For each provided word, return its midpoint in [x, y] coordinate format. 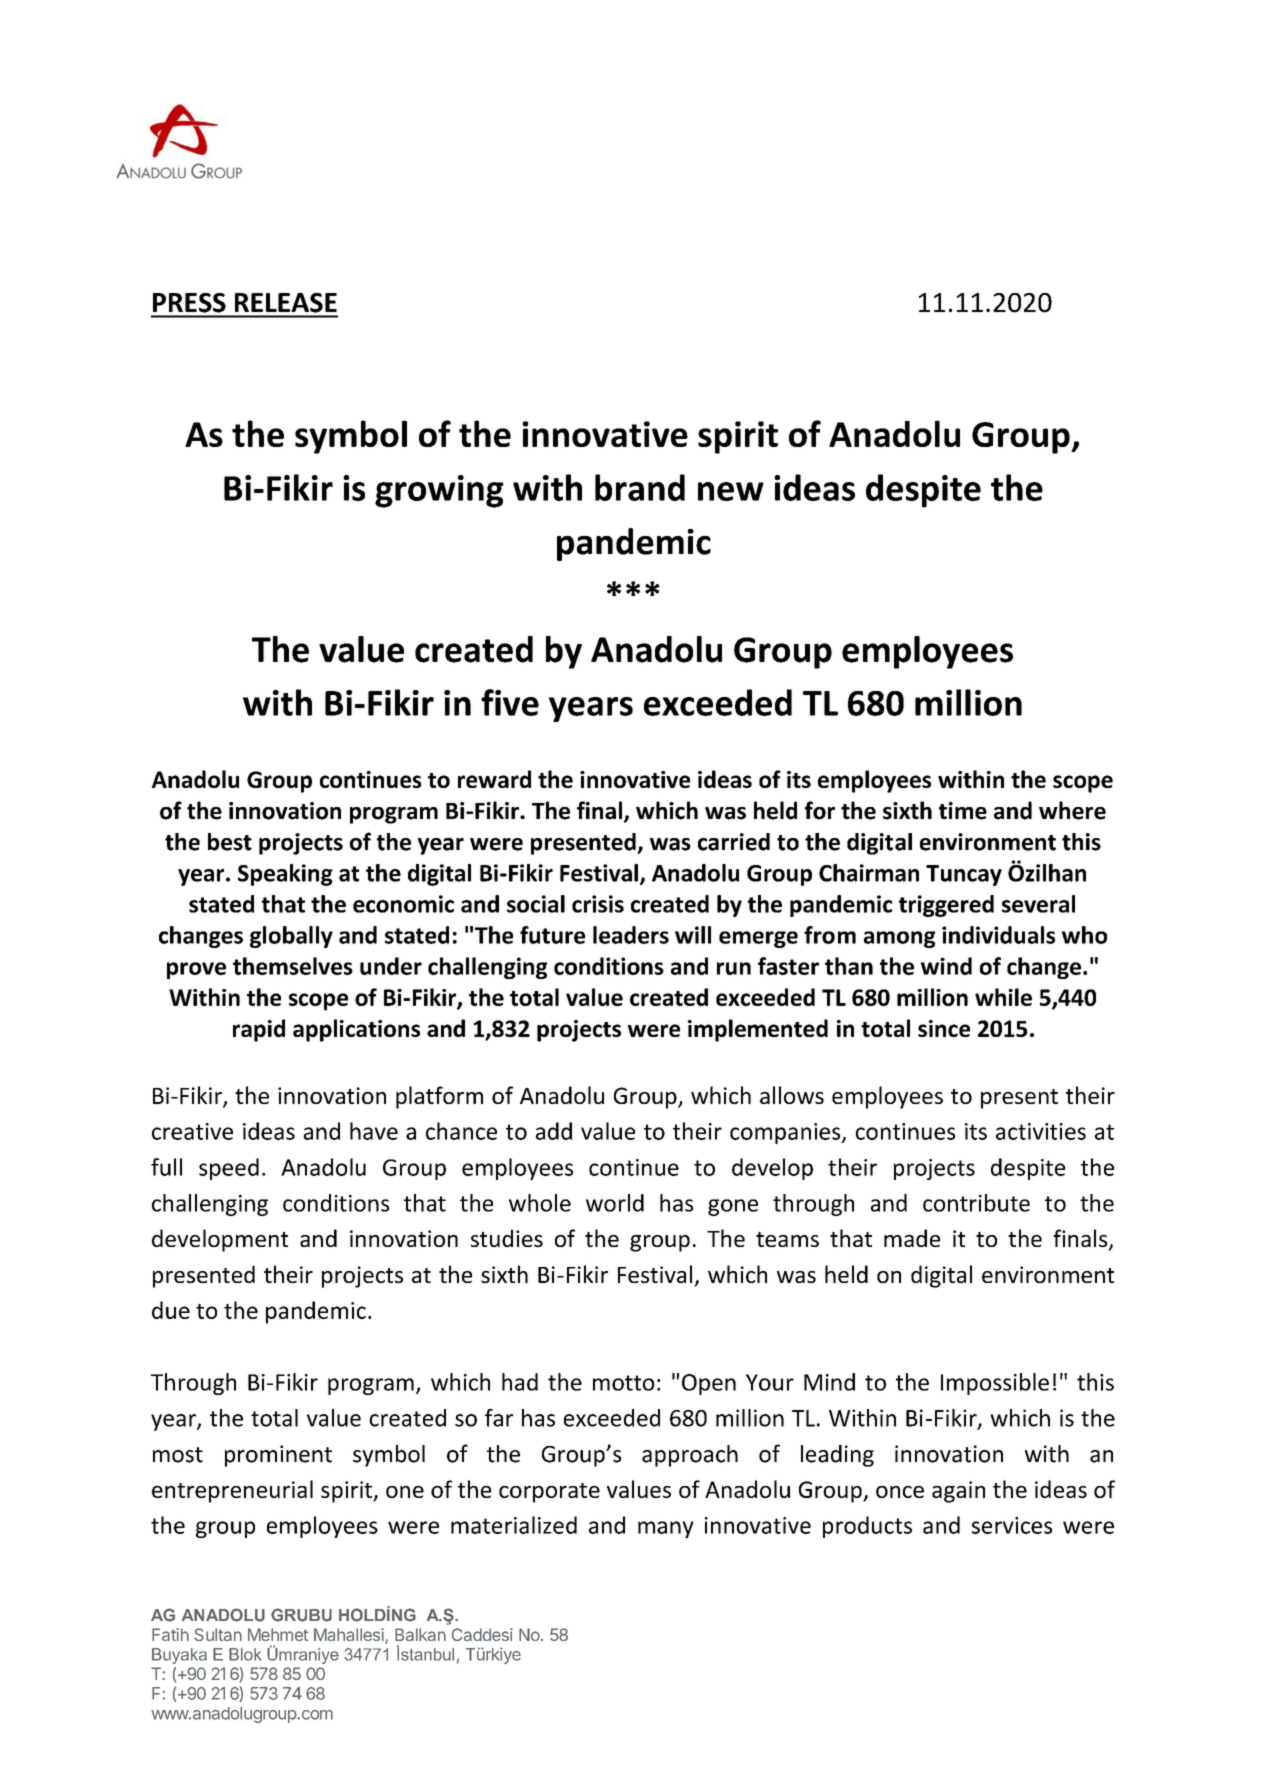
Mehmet [278, 1634]
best [230, 842]
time [963, 811]
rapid [259, 1030]
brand [640, 487]
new [731, 491]
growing [439, 491]
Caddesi [482, 1634]
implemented [758, 1030]
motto [623, 1383]
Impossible [995, 1384]
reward [494, 779]
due [171, 1310]
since [944, 1028]
